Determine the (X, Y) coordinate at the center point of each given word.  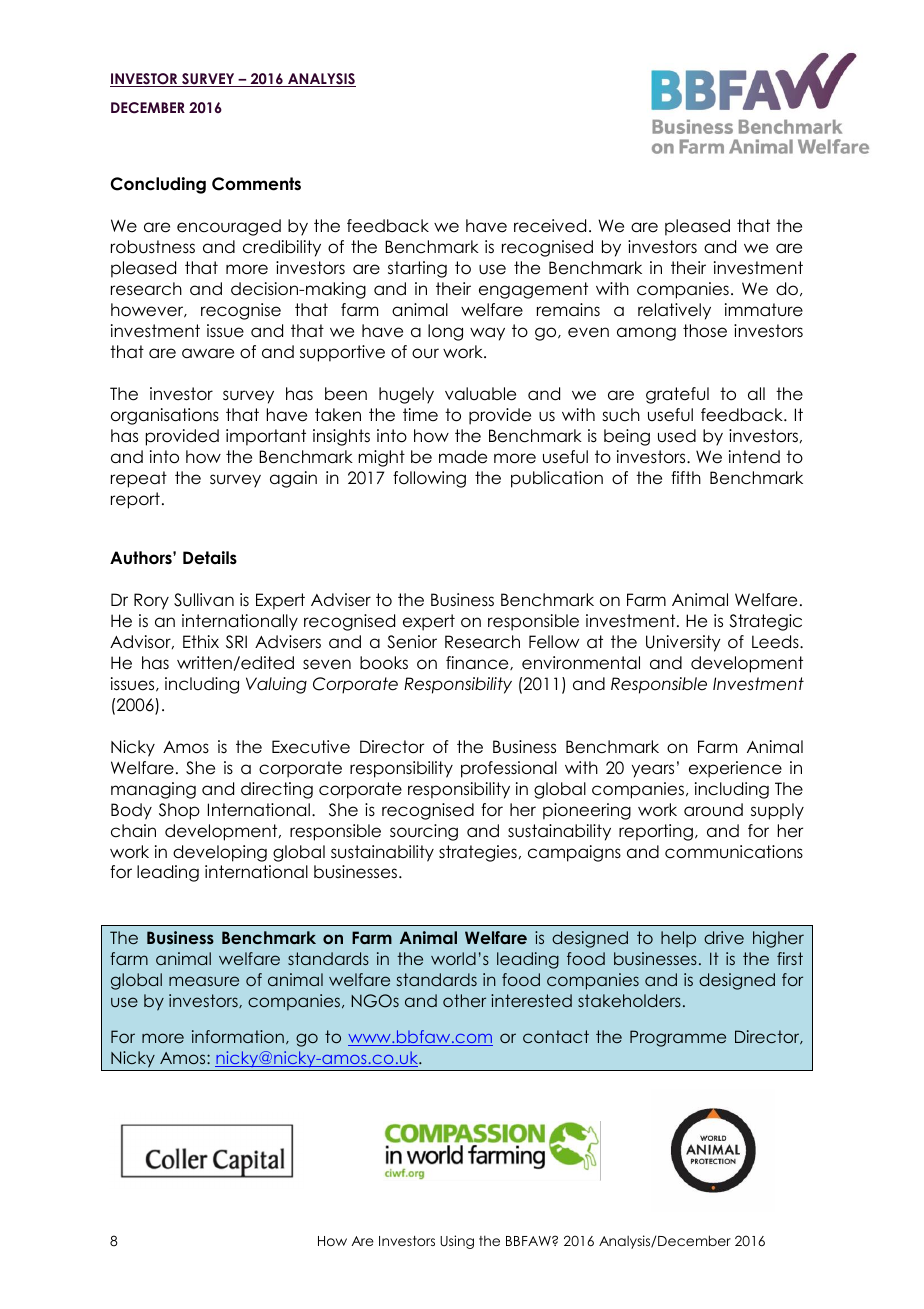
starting (417, 269)
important (266, 437)
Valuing (276, 685)
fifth (686, 477)
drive (724, 937)
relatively (674, 311)
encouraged (229, 227)
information (238, 1036)
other (464, 1000)
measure (204, 981)
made (463, 457)
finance (478, 663)
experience (735, 769)
